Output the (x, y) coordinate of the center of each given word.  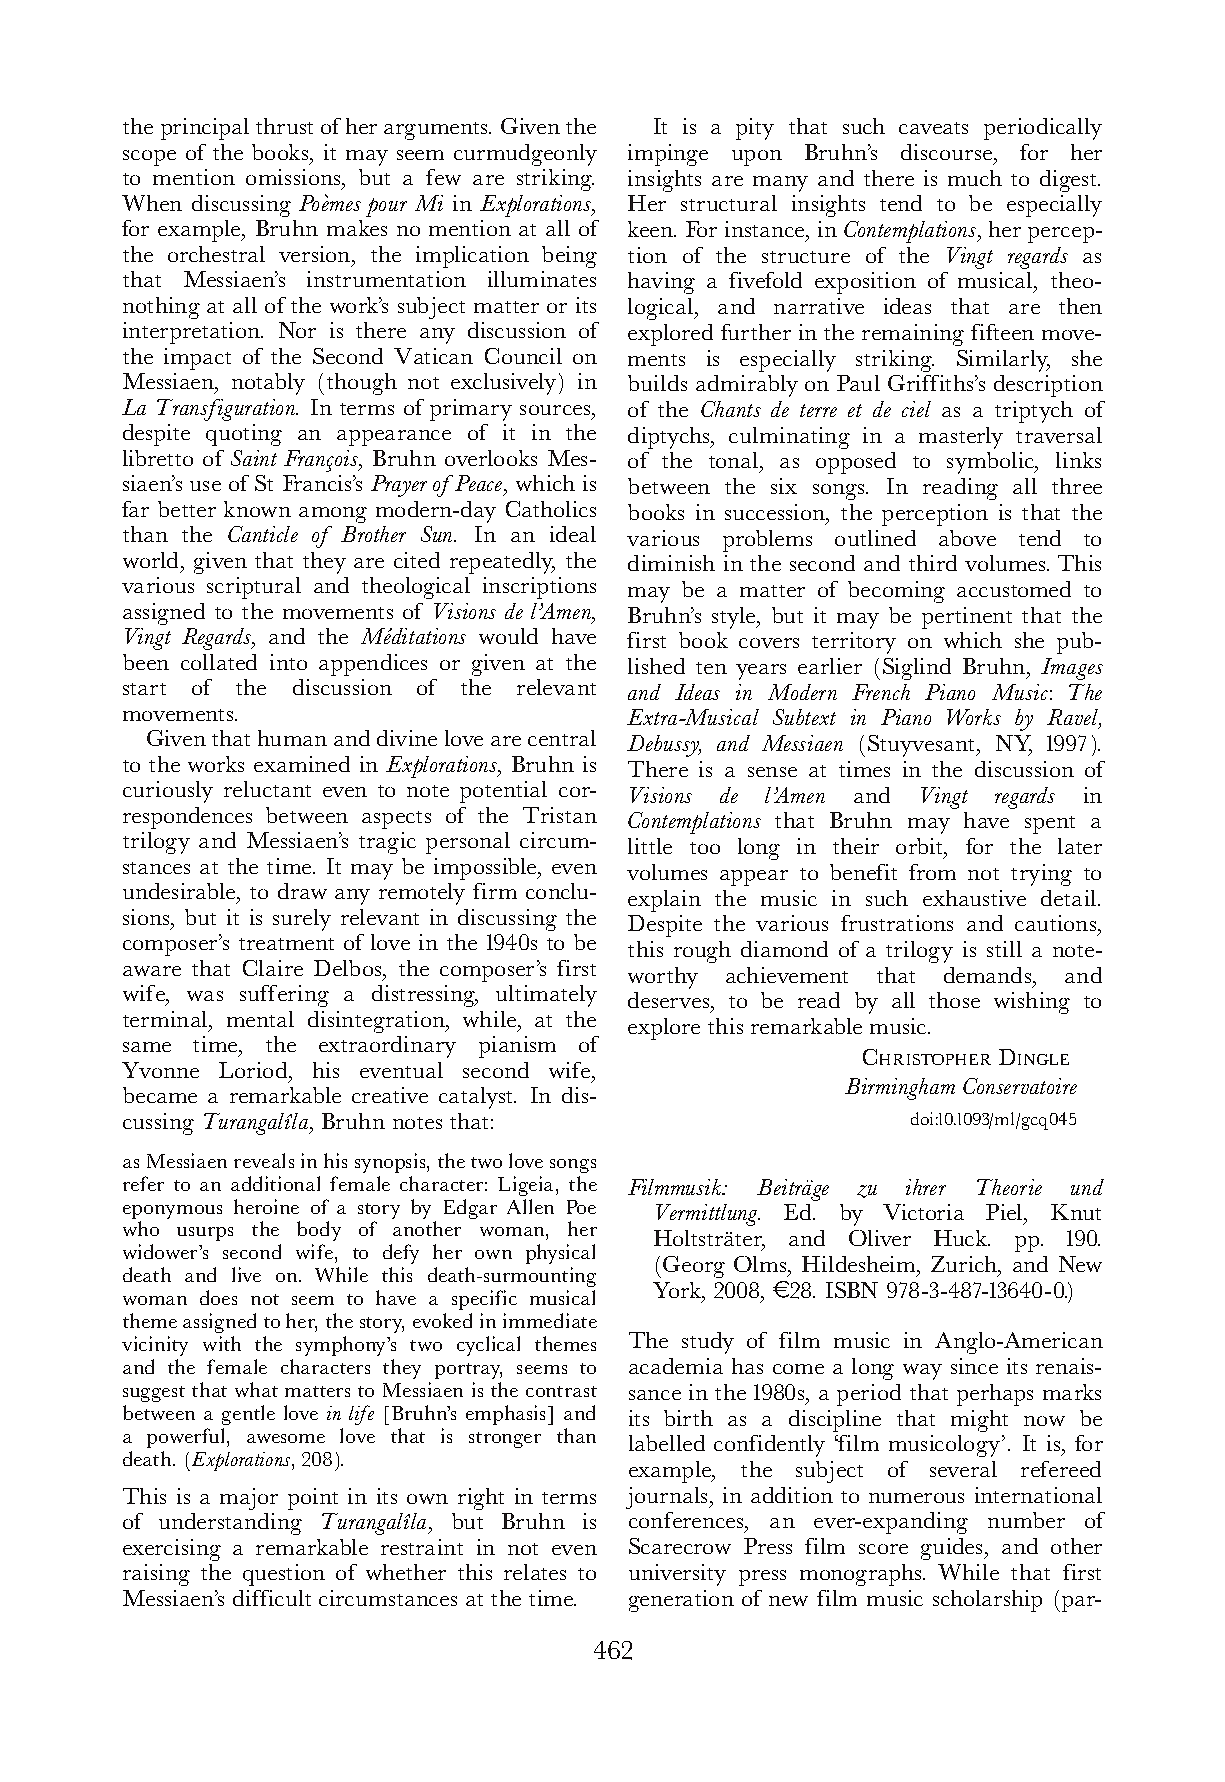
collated (219, 662)
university (677, 1575)
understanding (230, 1524)
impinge (668, 155)
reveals (264, 1160)
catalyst (477, 1098)
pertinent (967, 618)
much (975, 178)
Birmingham (900, 1089)
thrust (284, 126)
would (508, 636)
